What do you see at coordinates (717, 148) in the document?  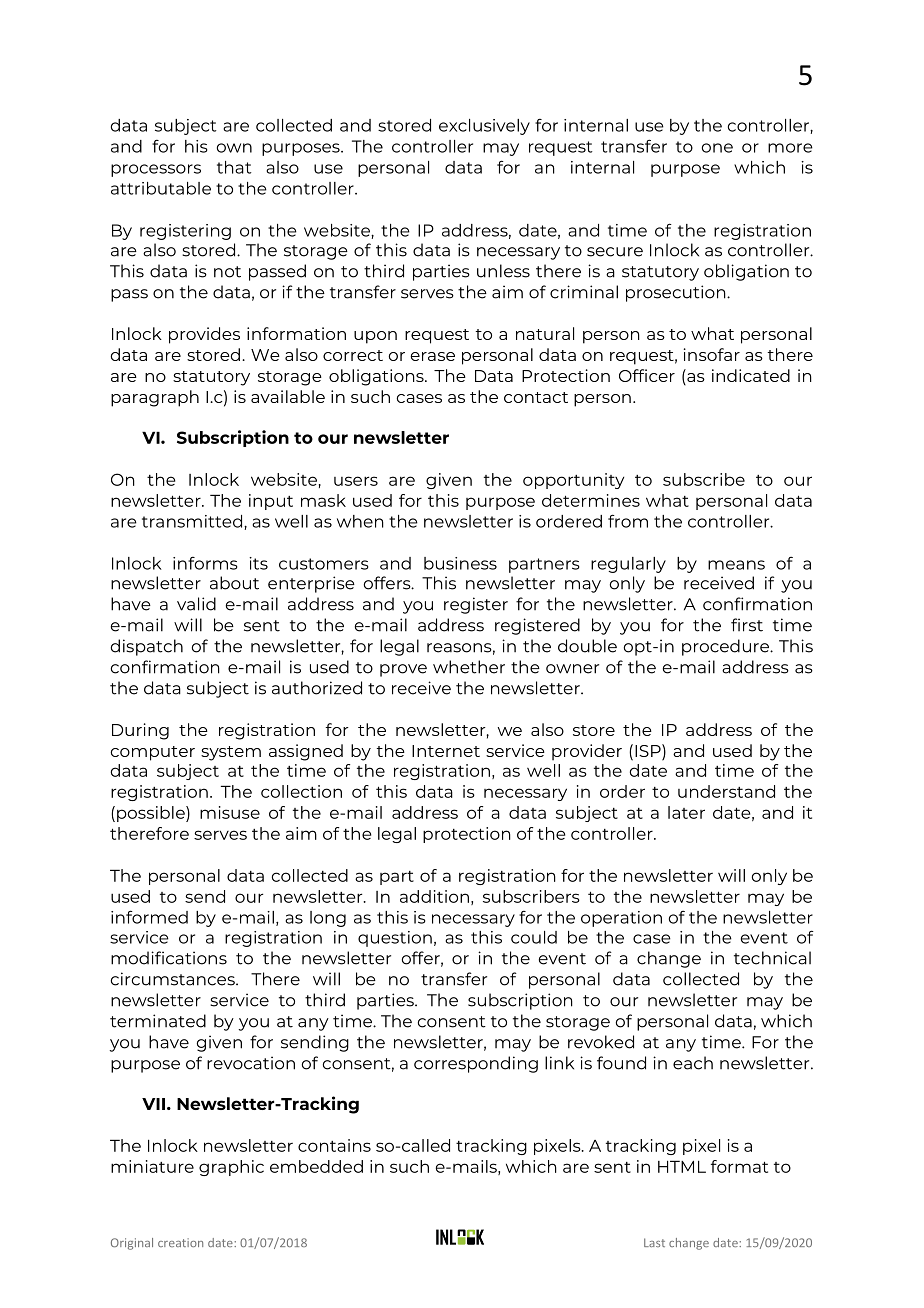 I see `one` at bounding box center [717, 148].
